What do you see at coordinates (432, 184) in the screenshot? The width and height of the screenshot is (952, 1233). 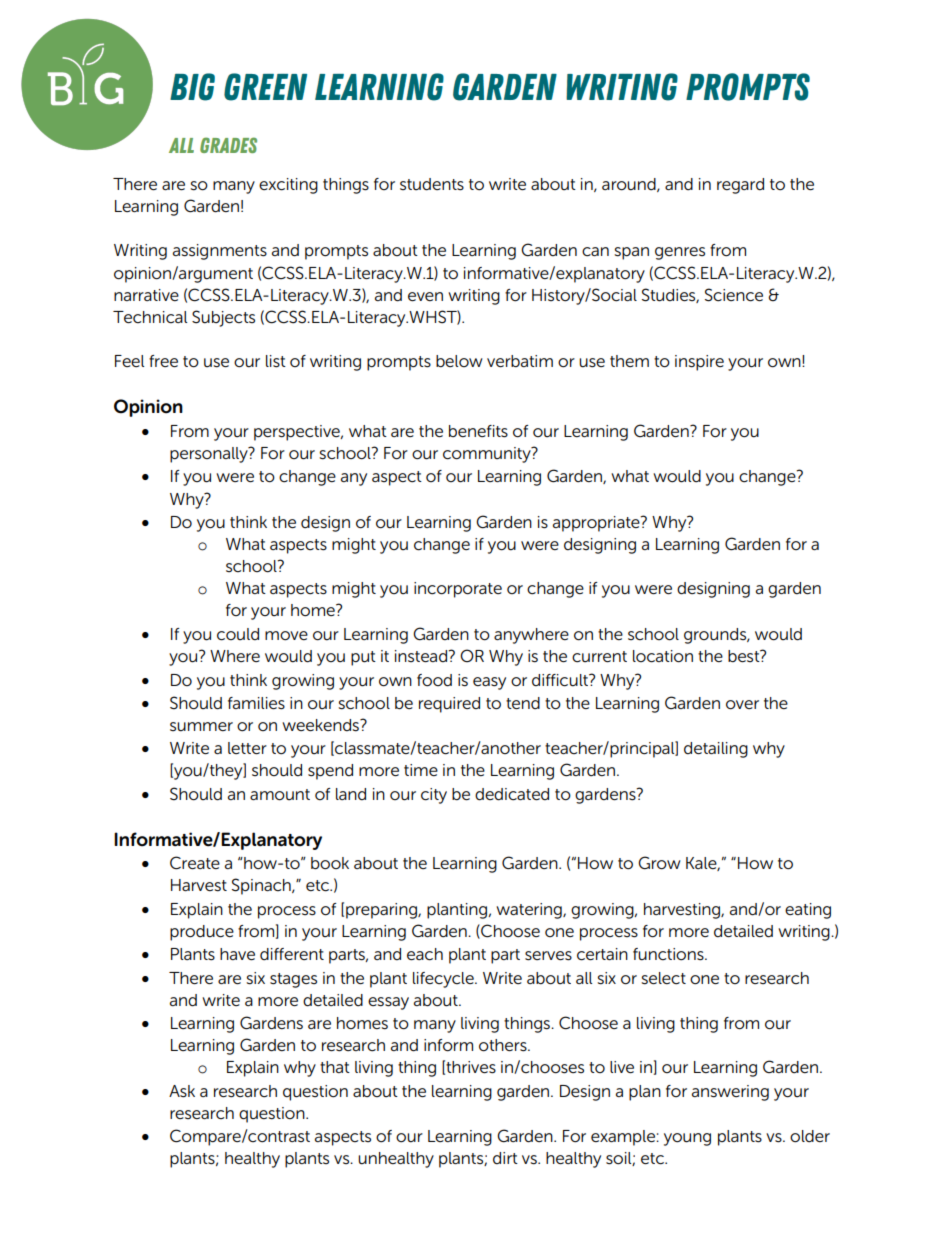 I see `students` at bounding box center [432, 184].
